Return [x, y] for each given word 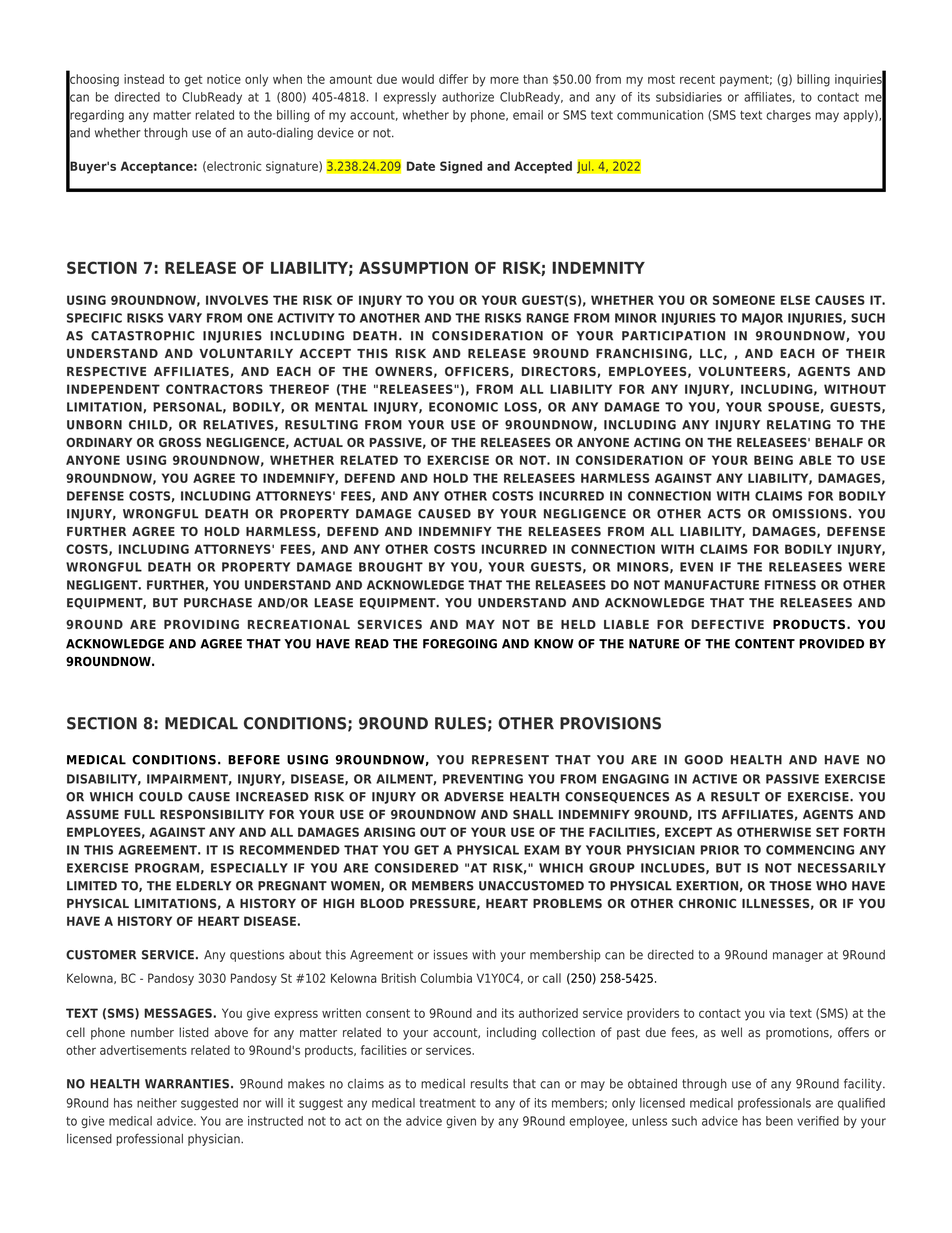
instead [144, 79]
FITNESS [790, 585]
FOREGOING [460, 644]
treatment [448, 1103]
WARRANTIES [187, 1084]
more [504, 80]
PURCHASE [218, 603]
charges [788, 116]
